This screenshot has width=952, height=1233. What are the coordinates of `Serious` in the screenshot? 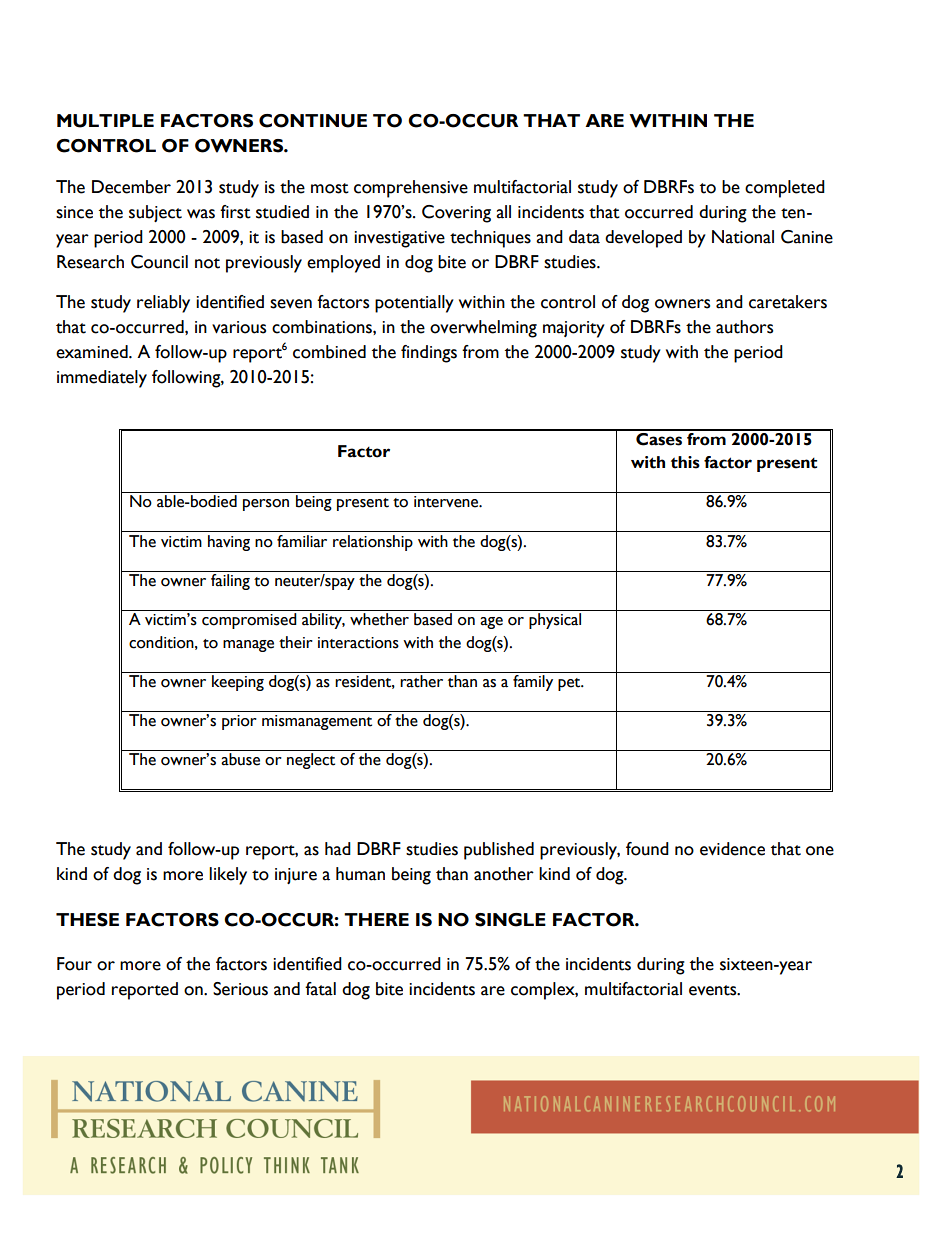 It's located at (240, 989).
